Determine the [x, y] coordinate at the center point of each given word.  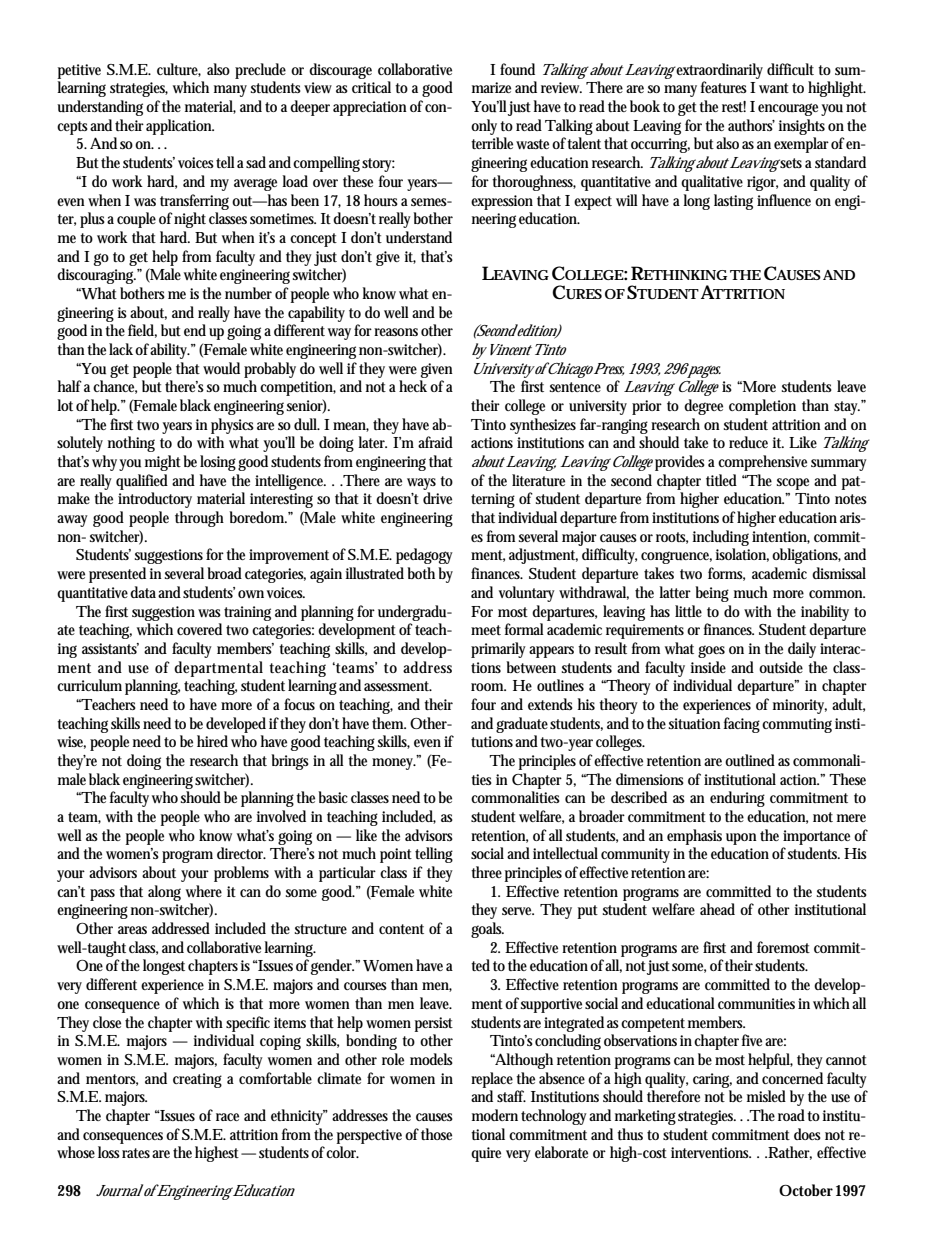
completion [762, 407]
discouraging [96, 276]
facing [742, 725]
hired [212, 741]
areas [132, 930]
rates [136, 1153]
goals [487, 930]
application [180, 127]
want [774, 88]
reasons [396, 332]
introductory [155, 500]
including [720, 538]
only [484, 127]
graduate [522, 725]
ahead [717, 909]
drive [437, 498]
